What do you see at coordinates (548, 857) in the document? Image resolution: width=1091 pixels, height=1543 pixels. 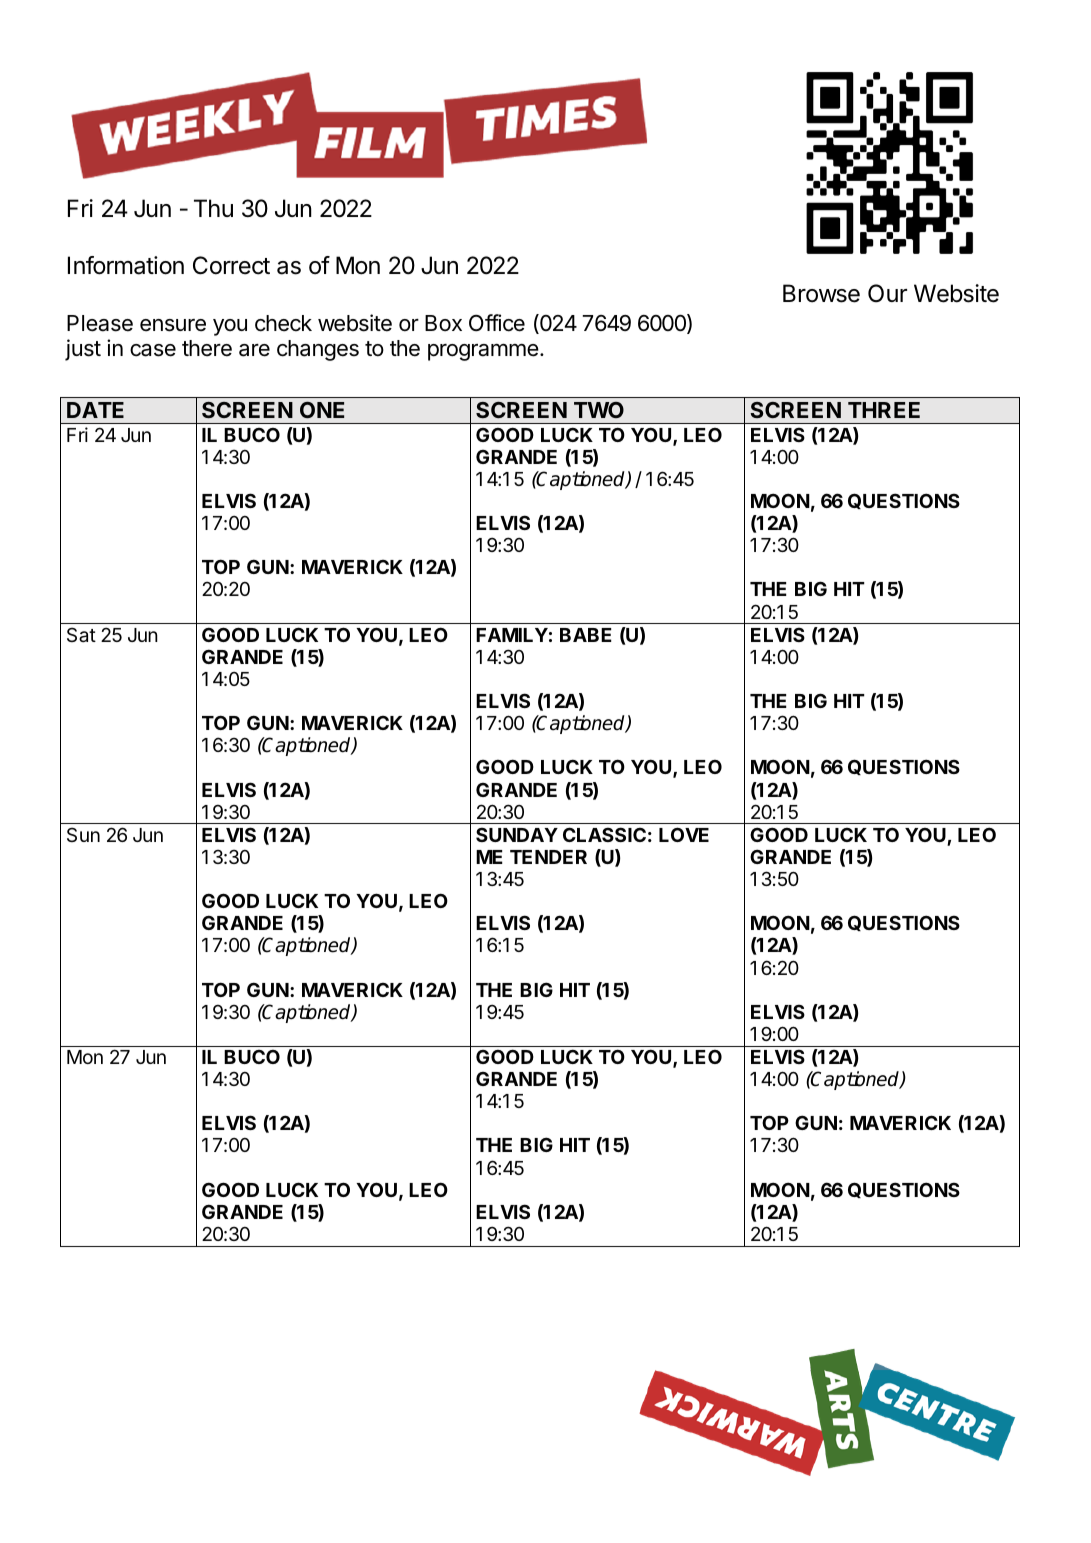 I see `TENDER` at bounding box center [548, 857].
